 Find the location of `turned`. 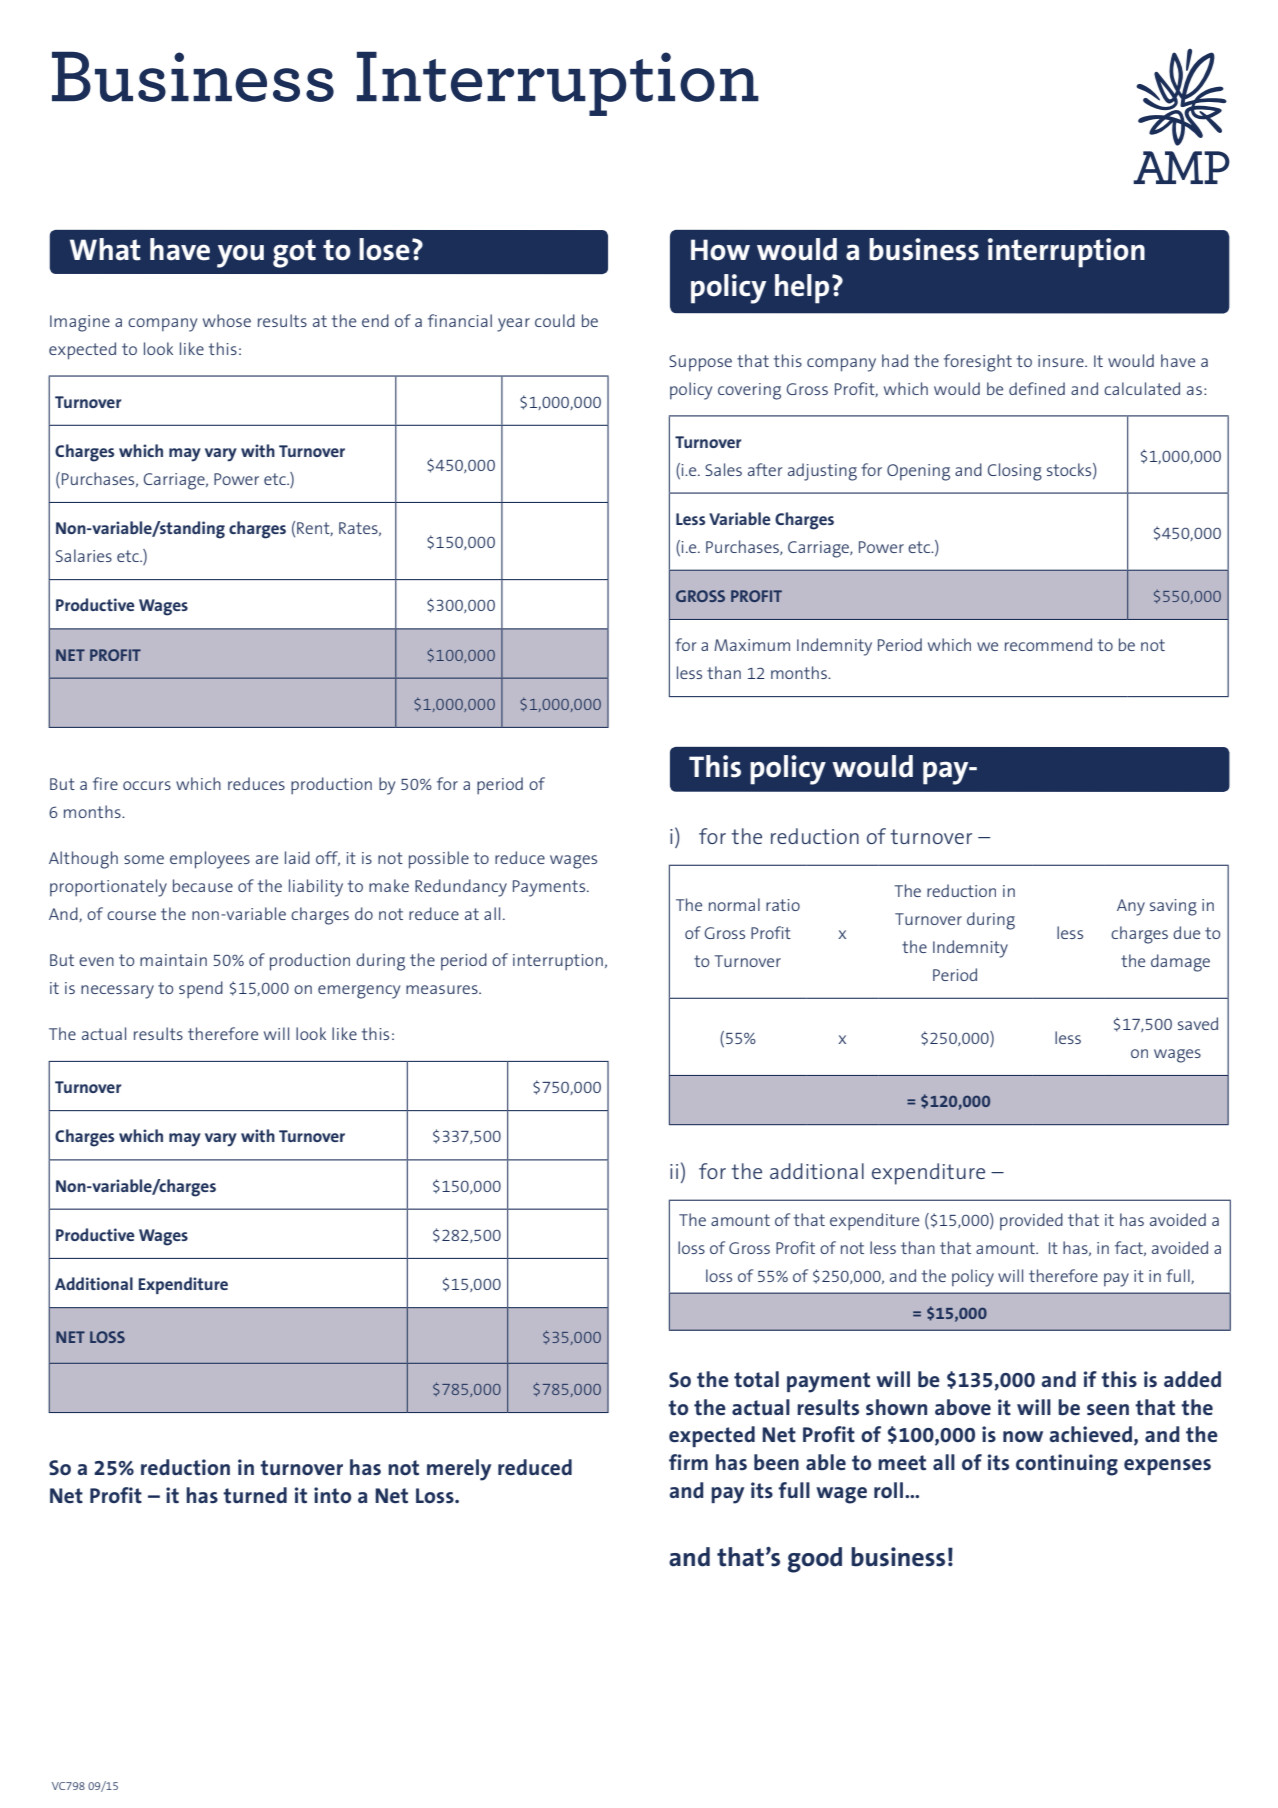

turned is located at coordinates (255, 1495).
